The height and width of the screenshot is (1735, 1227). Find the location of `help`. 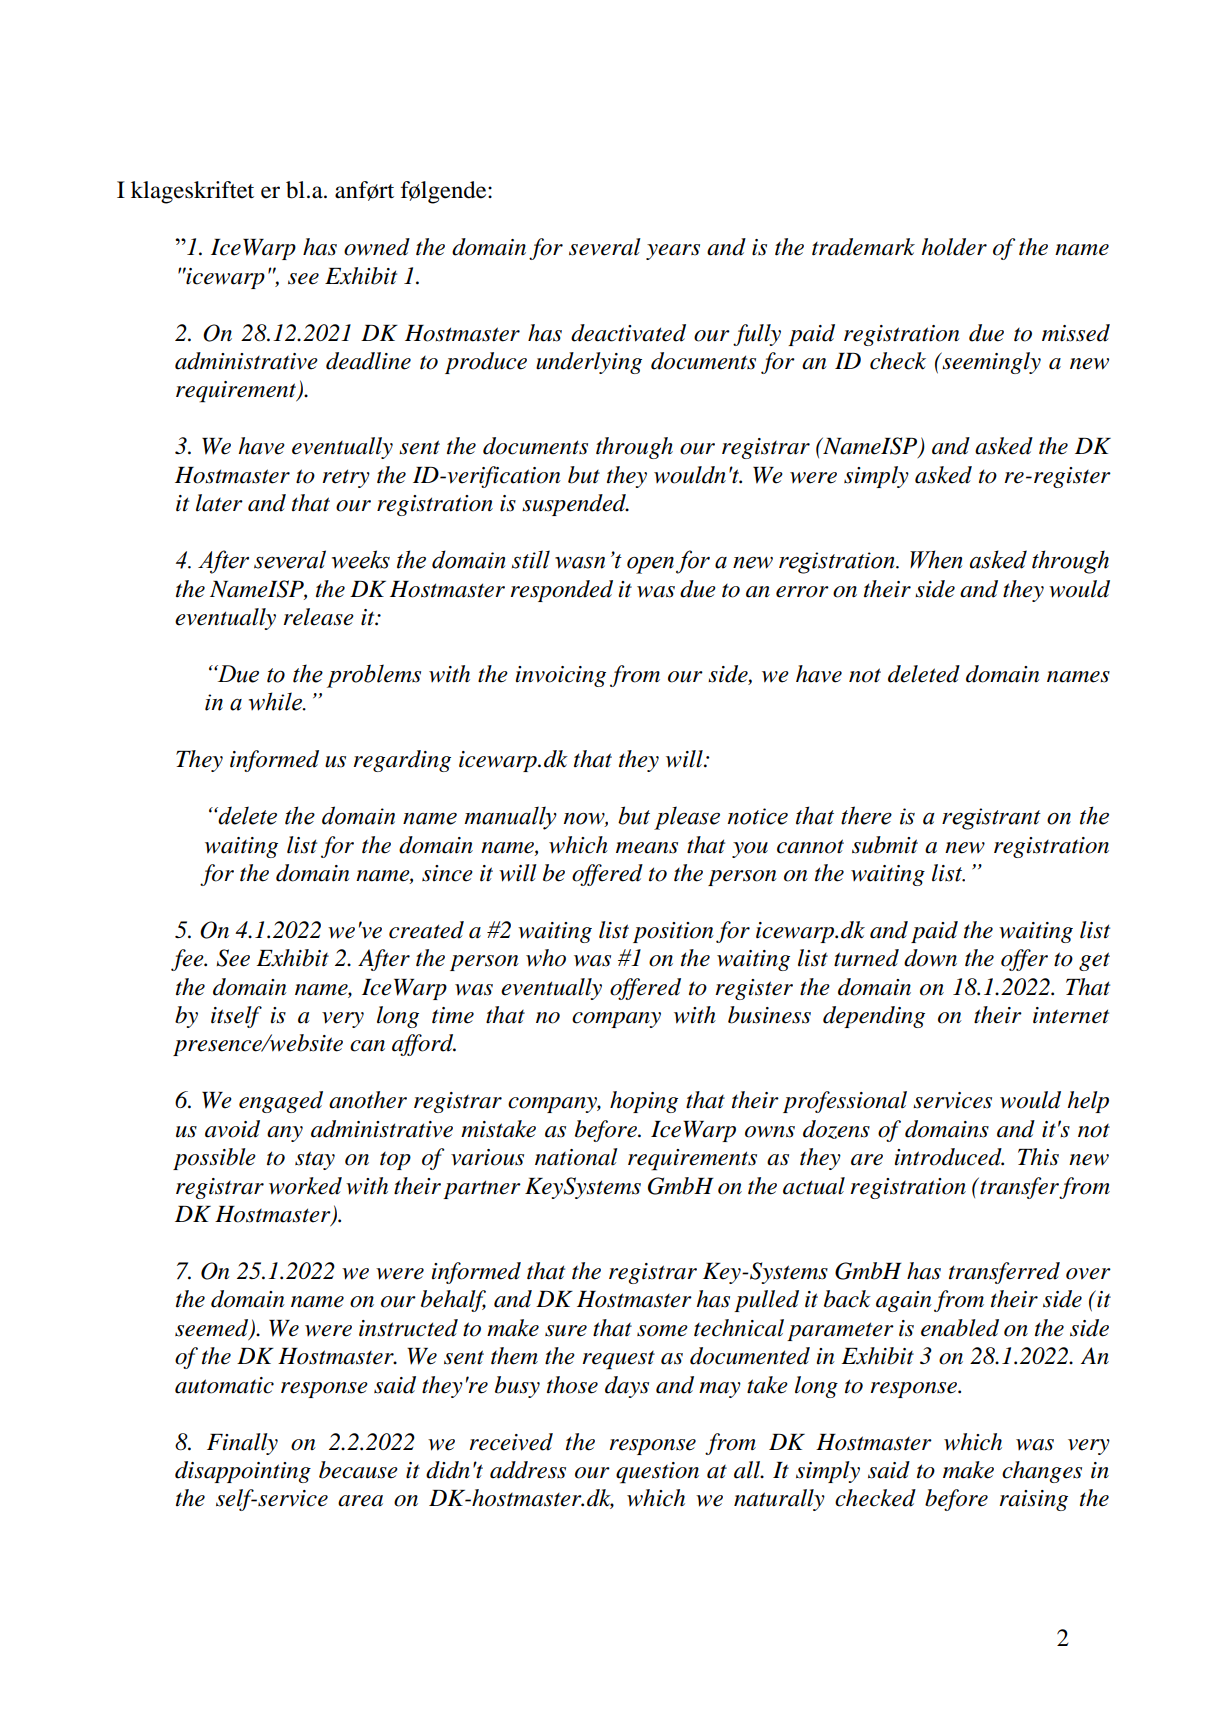

help is located at coordinates (1088, 1102).
